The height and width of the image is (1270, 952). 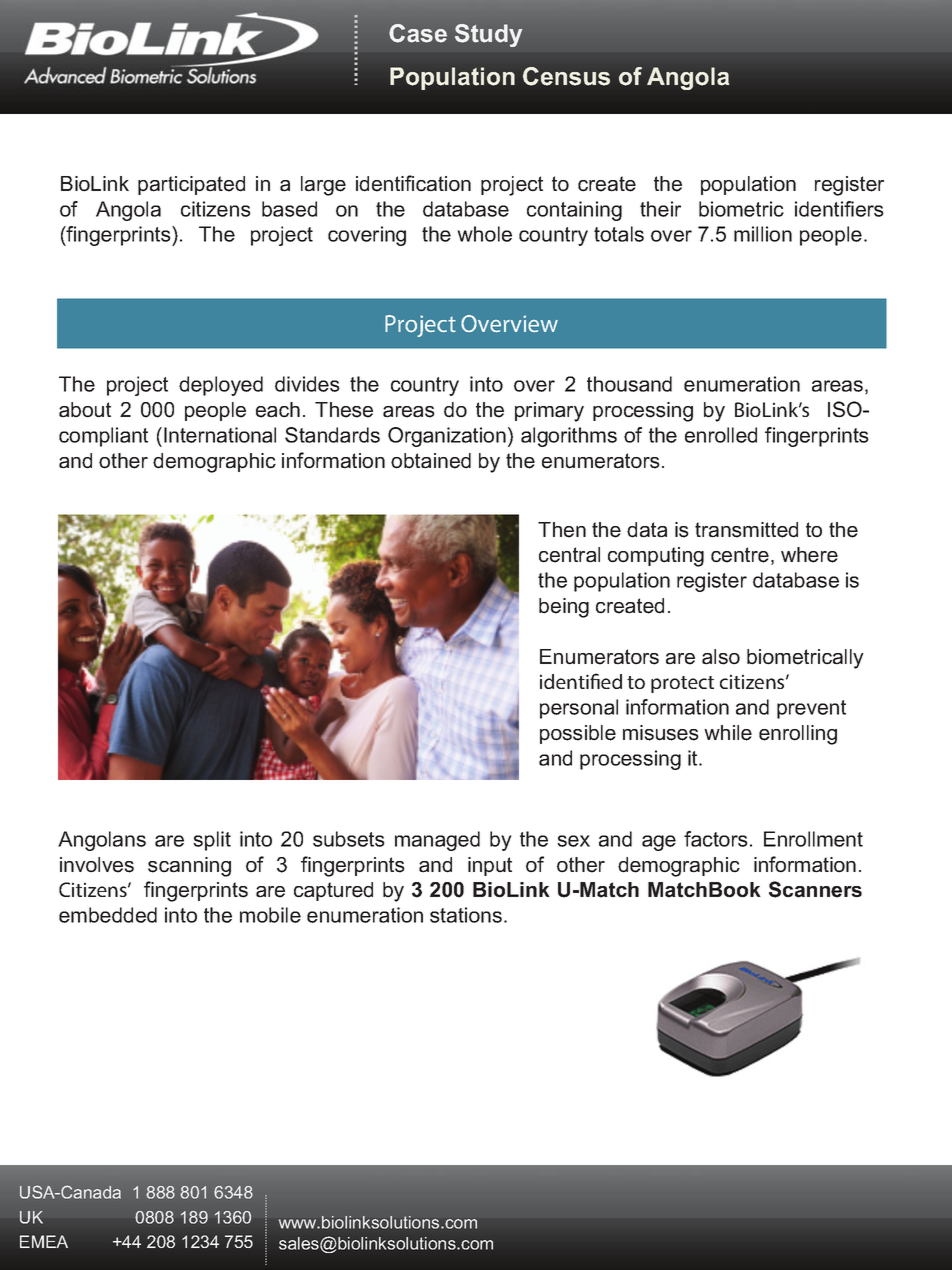 I want to click on based, so click(x=289, y=209).
